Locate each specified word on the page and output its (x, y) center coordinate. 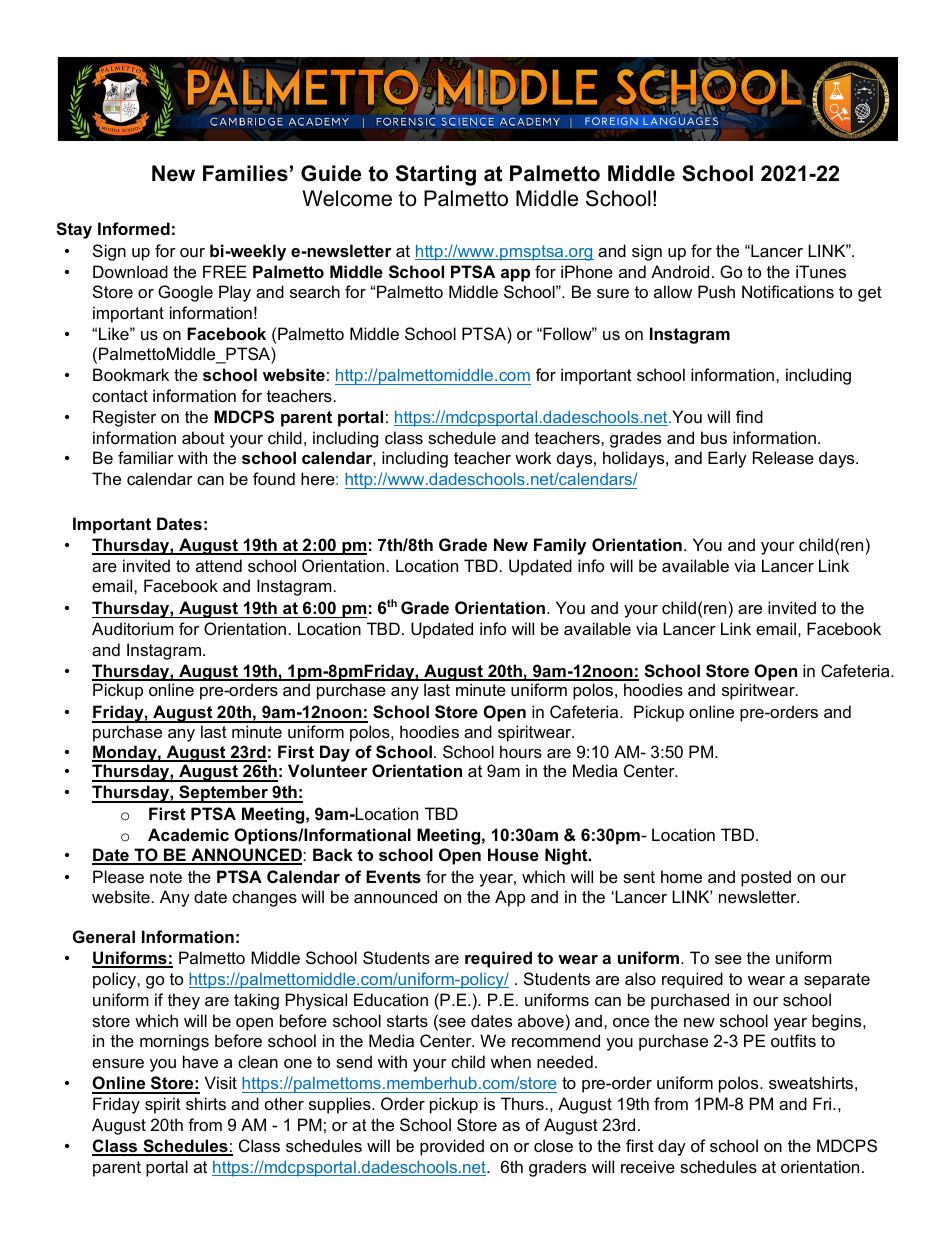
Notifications (788, 291)
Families (245, 173)
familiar (146, 457)
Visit (221, 1082)
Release (783, 457)
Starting (436, 175)
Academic (188, 834)
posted (766, 878)
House (513, 854)
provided (452, 1147)
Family (560, 546)
